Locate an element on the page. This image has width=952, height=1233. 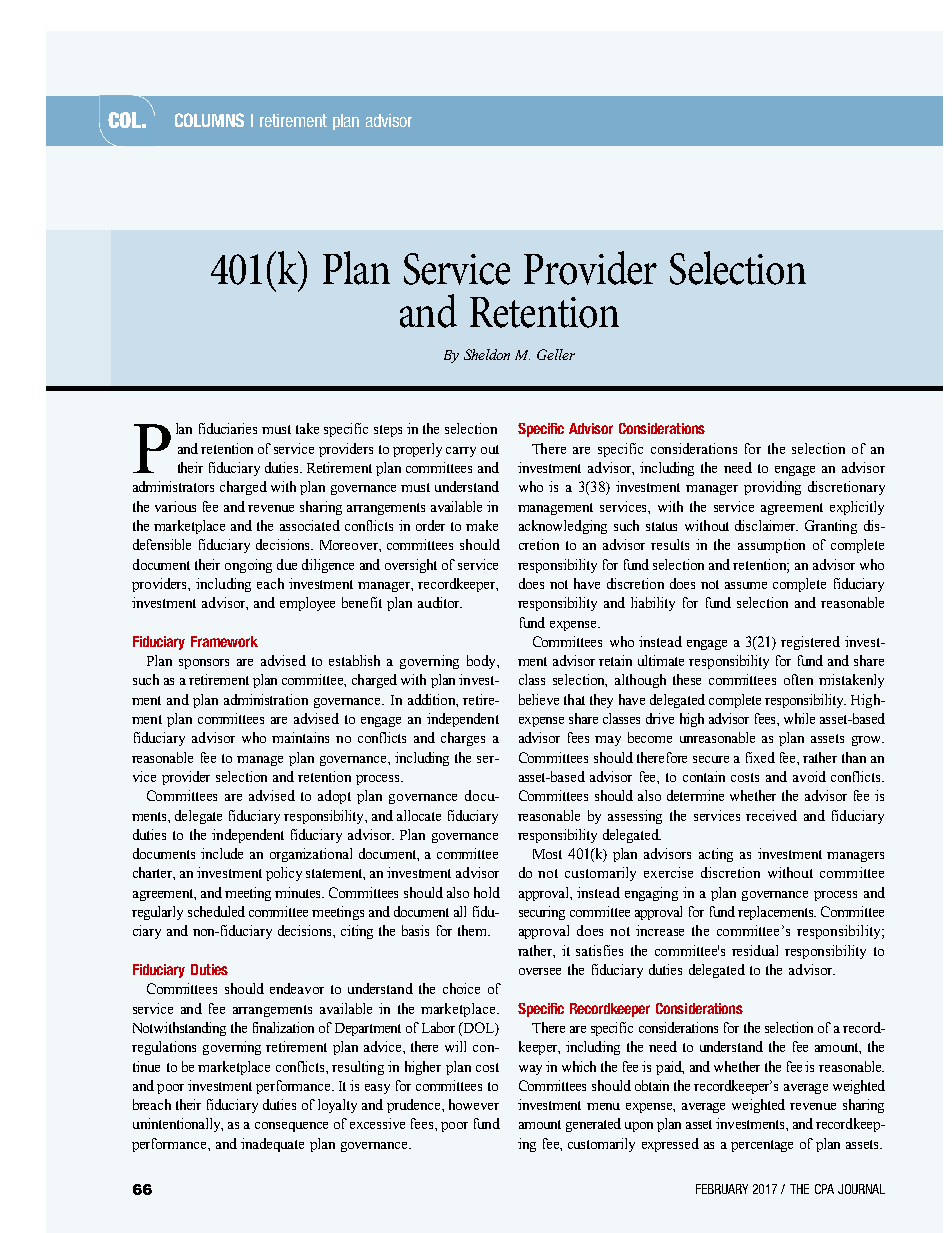
make is located at coordinates (482, 525).
